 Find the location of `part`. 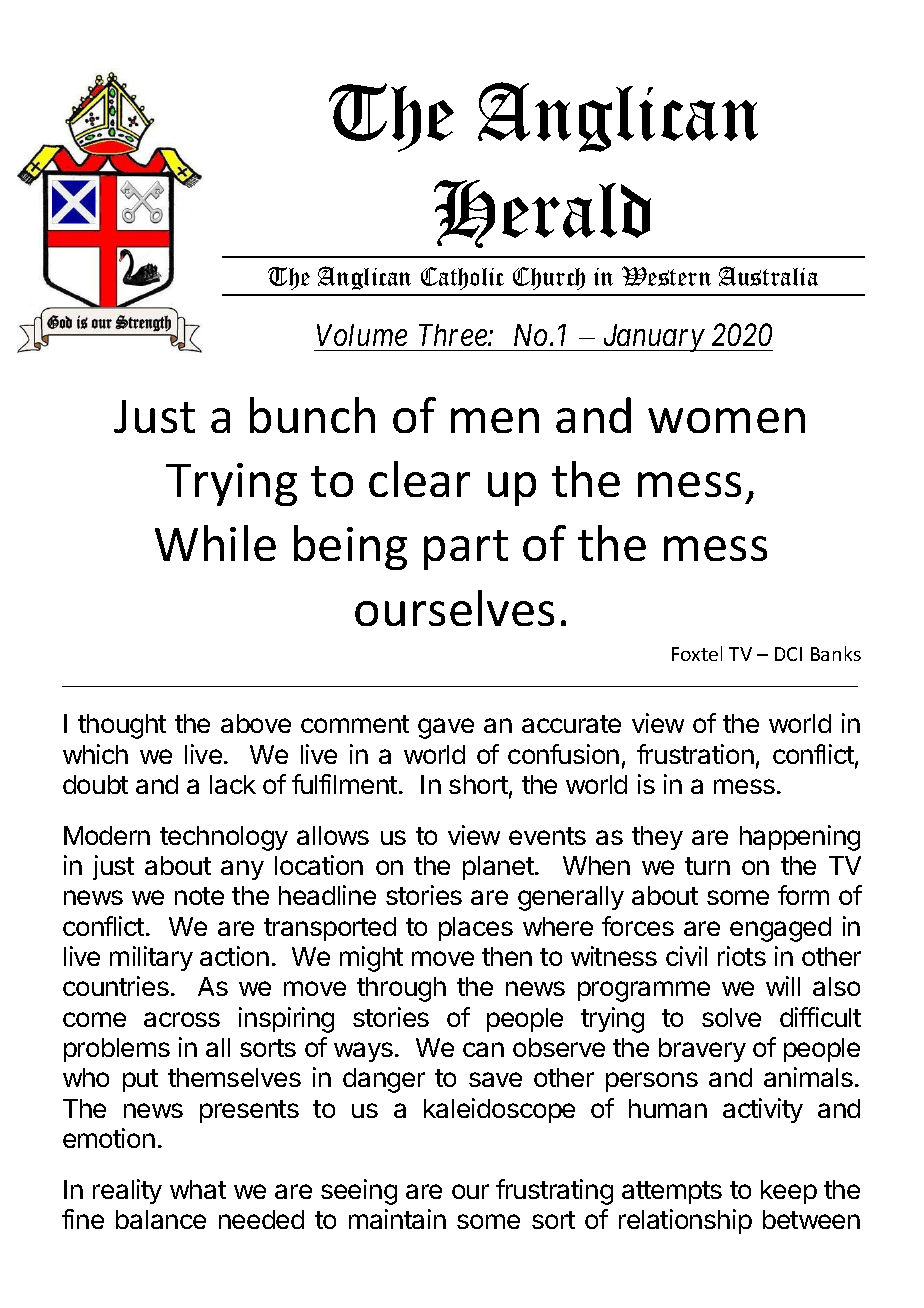

part is located at coordinates (466, 550).
